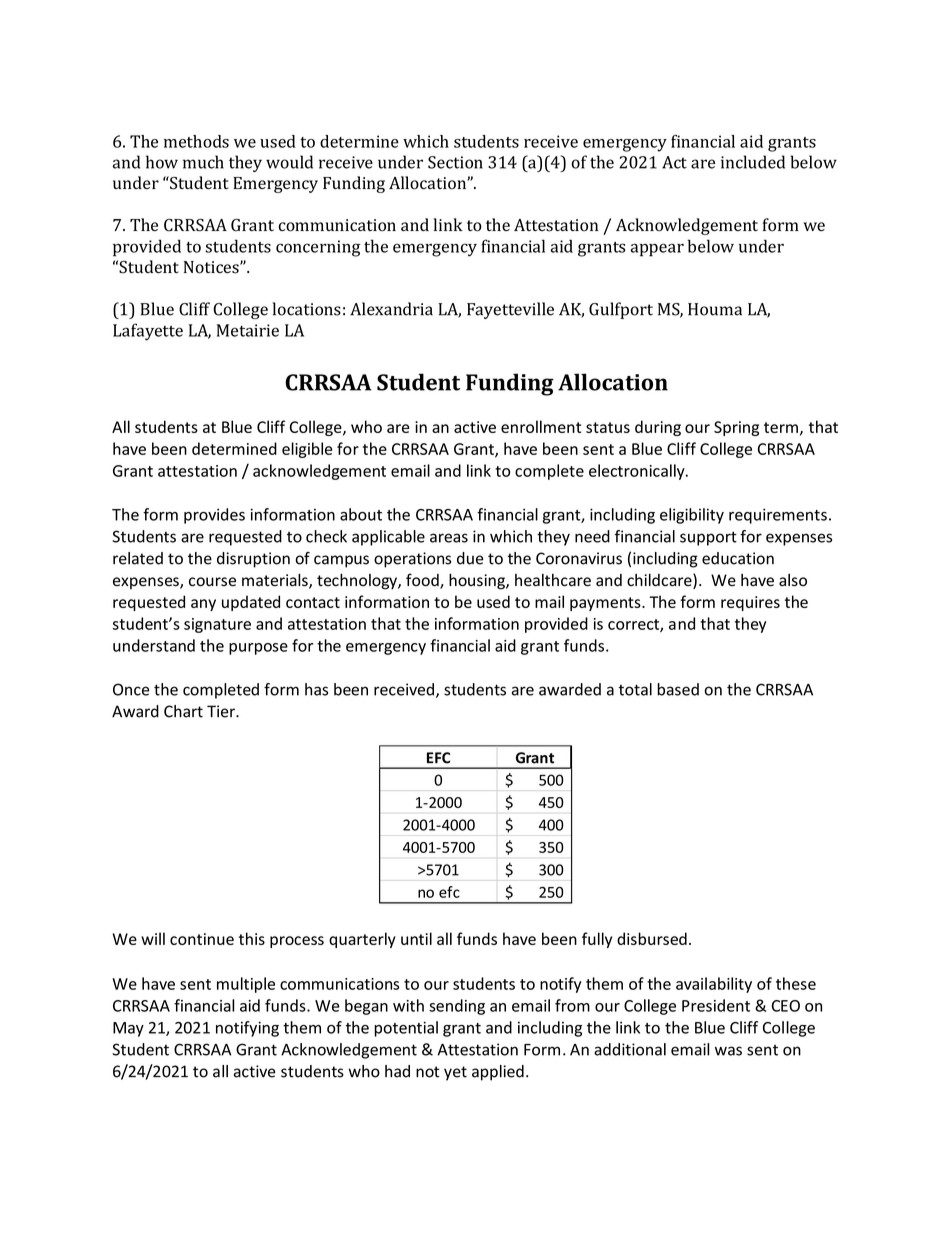 Image resolution: width=952 pixels, height=1233 pixels. What do you see at coordinates (222, 711) in the document?
I see `Tier` at bounding box center [222, 711].
